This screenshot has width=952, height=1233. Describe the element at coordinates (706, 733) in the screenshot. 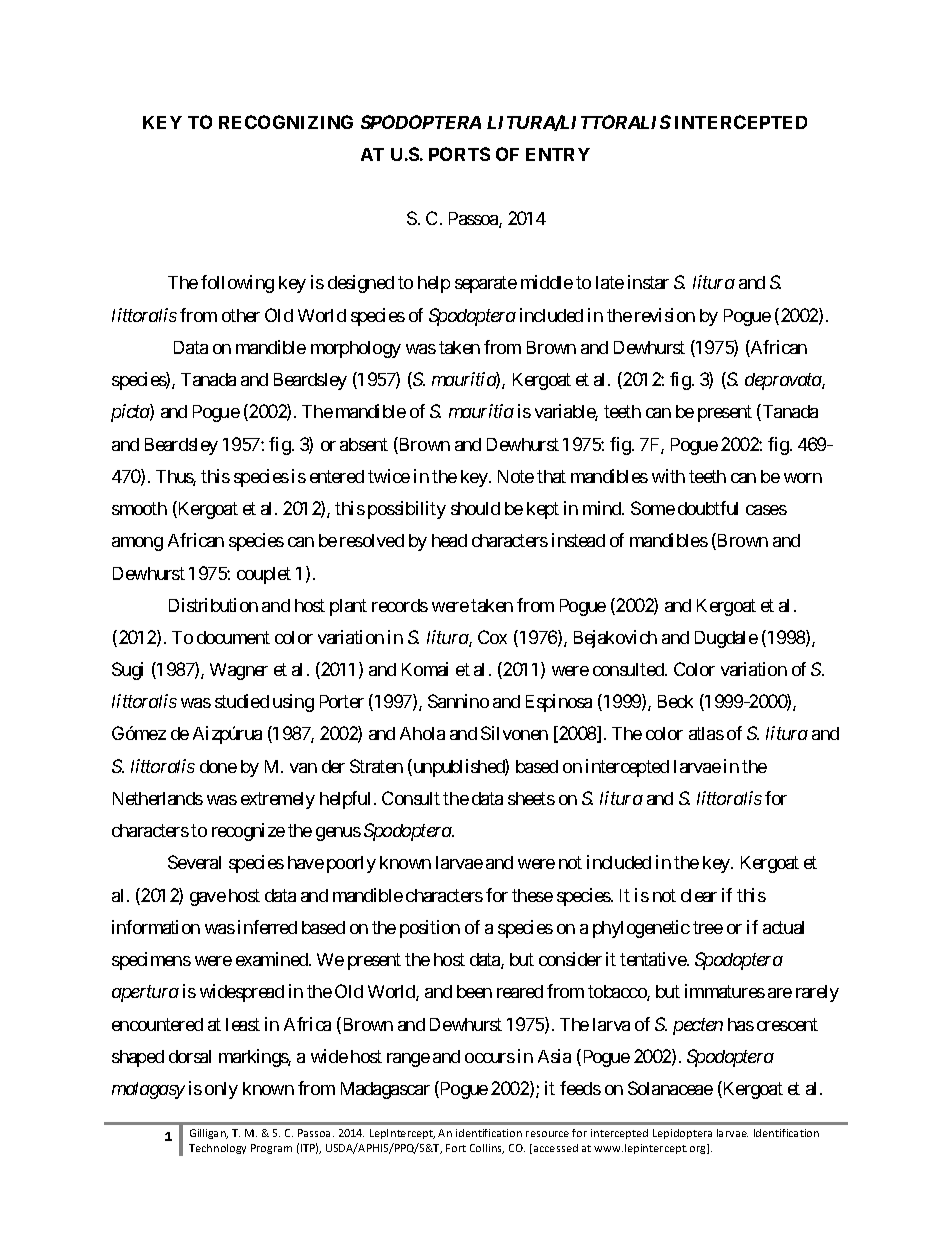

I see `atlas` at that location.
